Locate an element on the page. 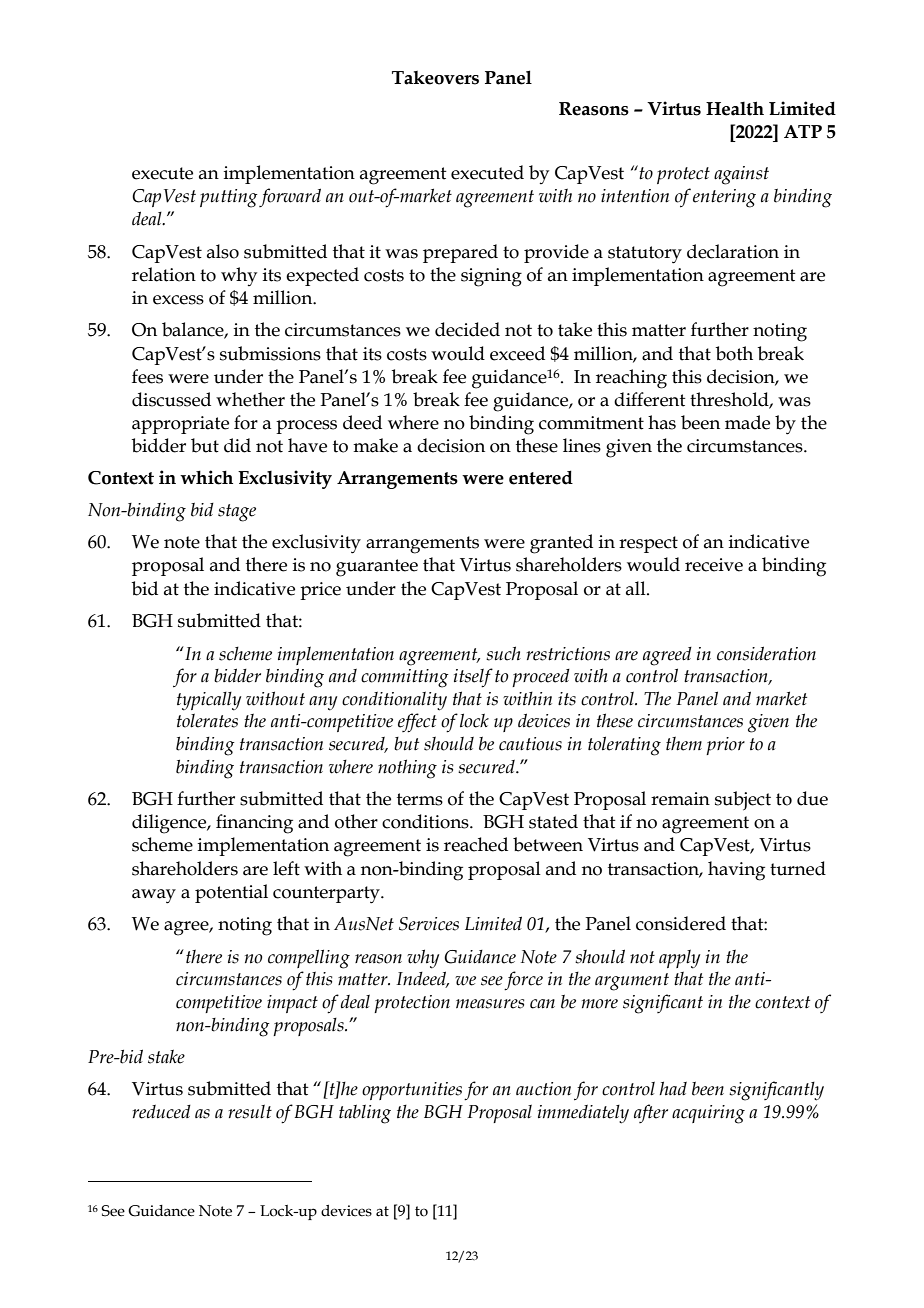  putting is located at coordinates (229, 198).
